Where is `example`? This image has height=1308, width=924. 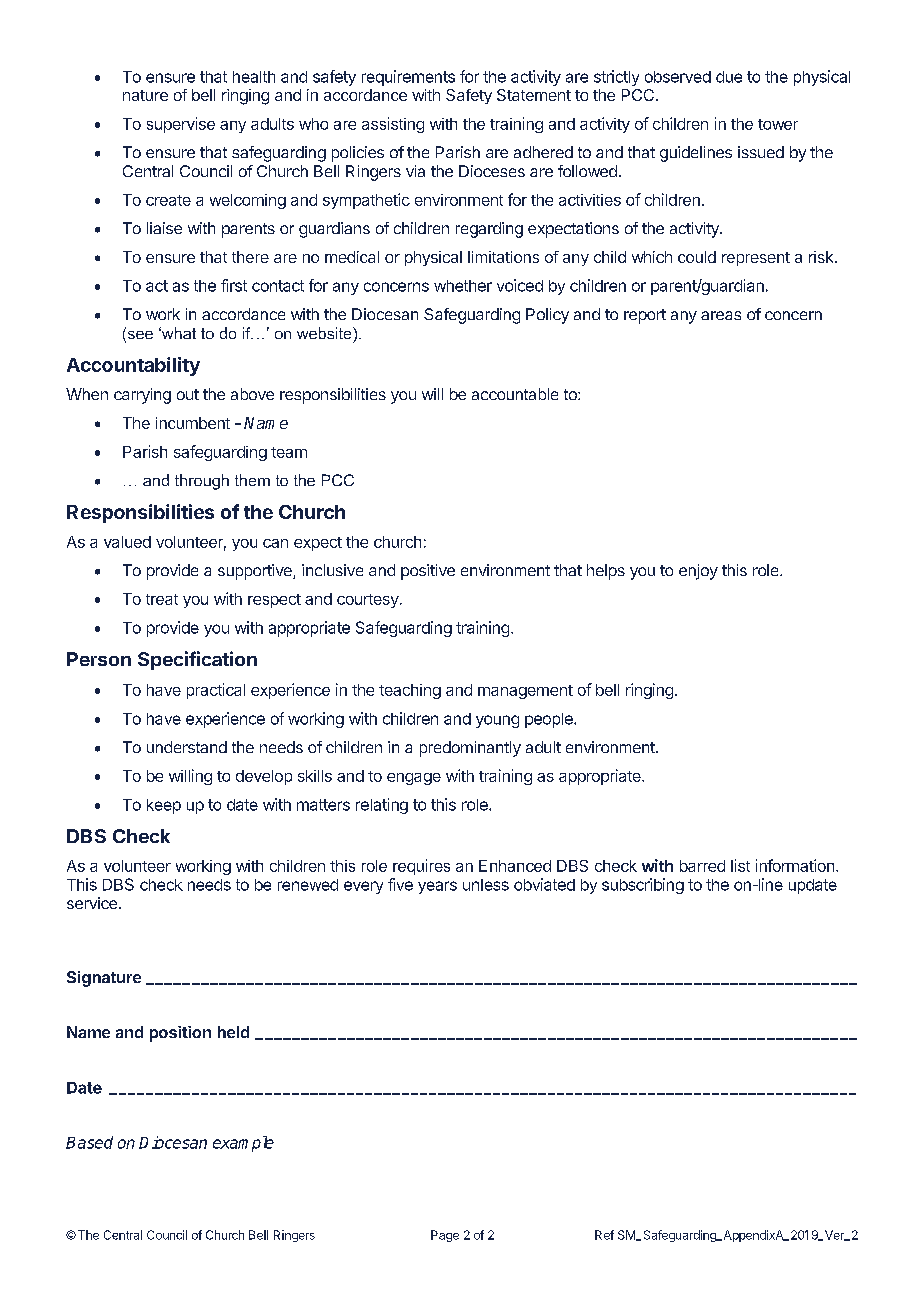
example is located at coordinates (243, 1144).
